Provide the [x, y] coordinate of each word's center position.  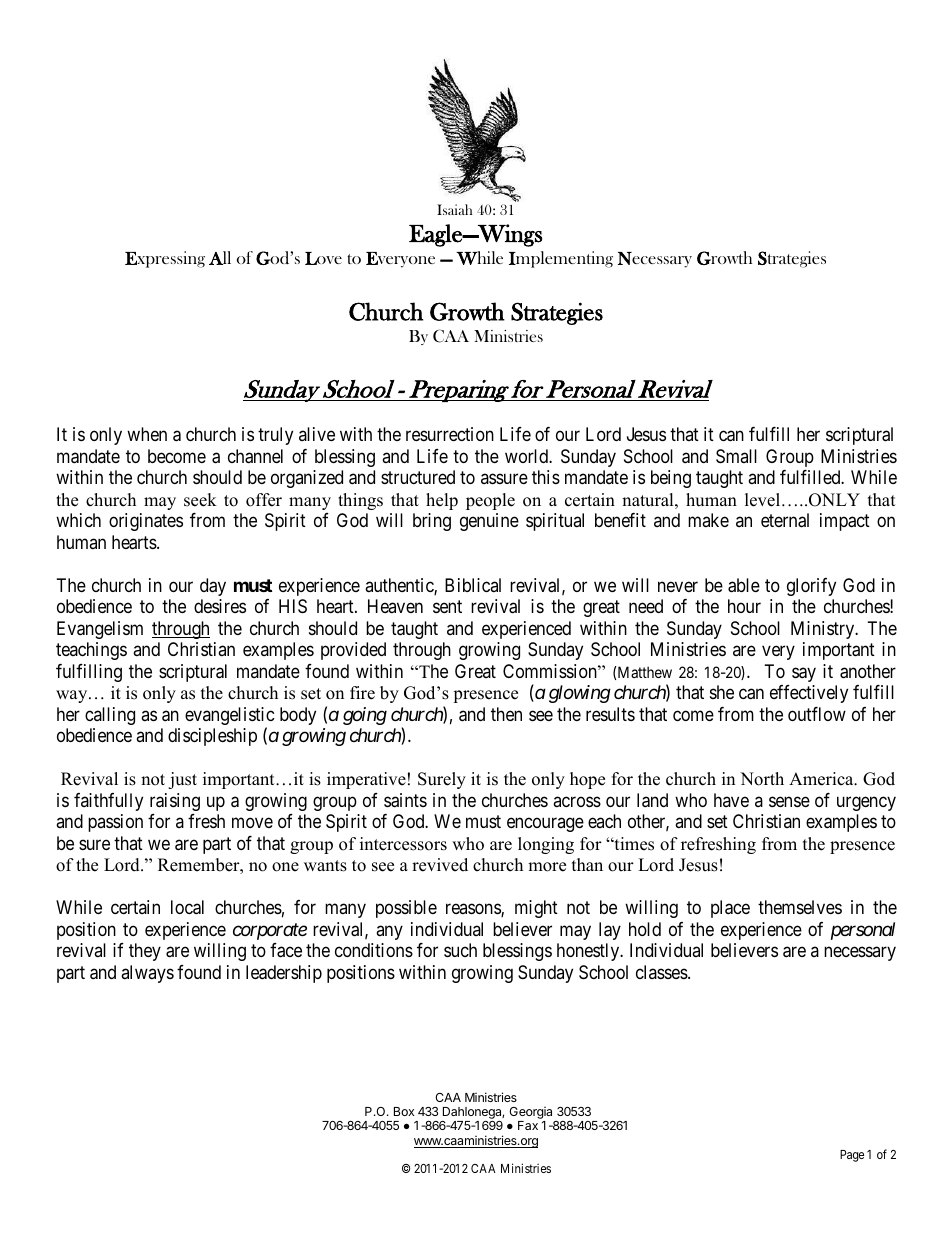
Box [404, 1111]
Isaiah [454, 209]
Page [852, 1156]
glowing [580, 694]
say [804, 674]
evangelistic [230, 717]
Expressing [165, 259]
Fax [528, 1125]
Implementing [561, 259]
